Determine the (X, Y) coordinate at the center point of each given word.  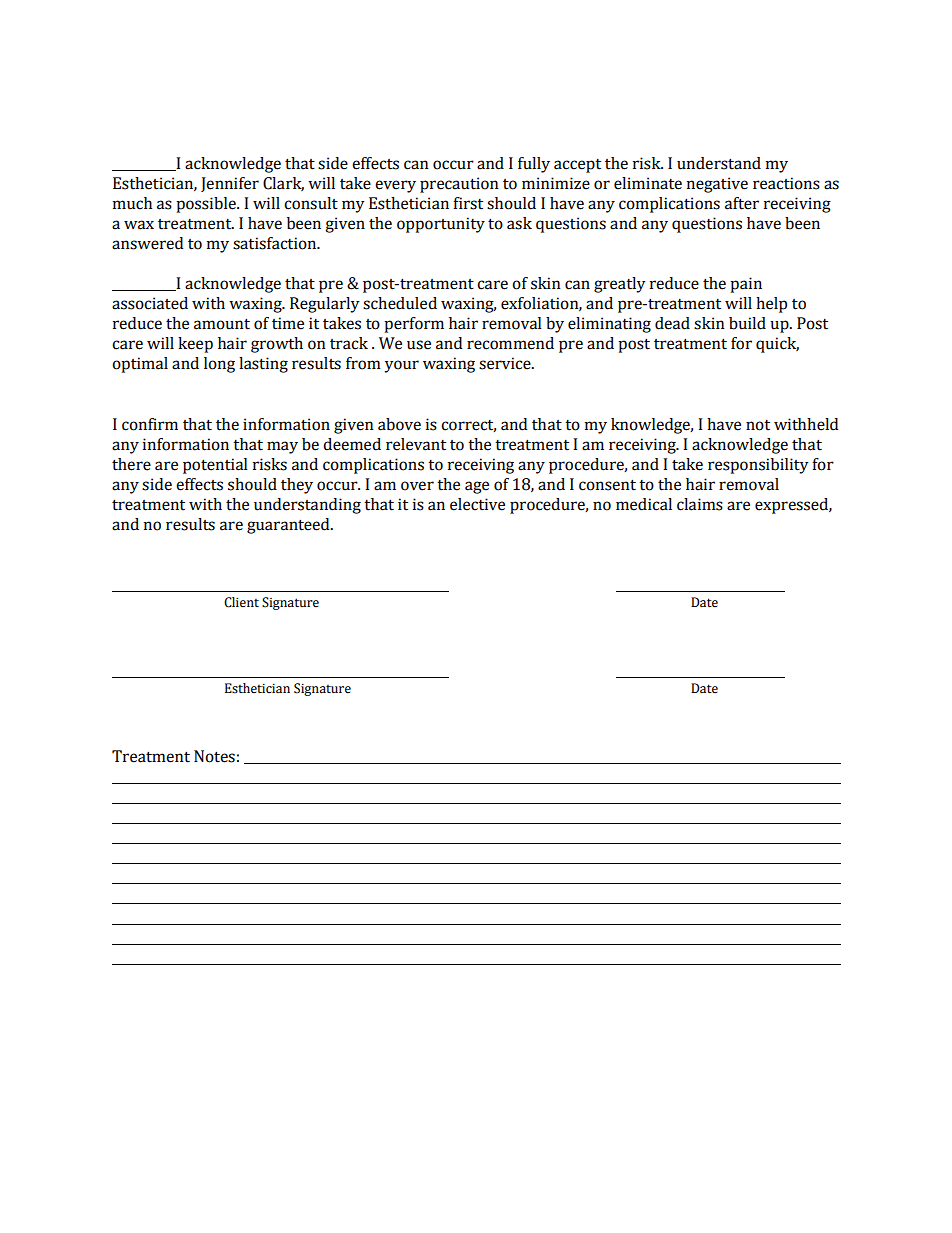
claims (700, 504)
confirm (150, 424)
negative (717, 185)
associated (150, 303)
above (399, 424)
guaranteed (289, 526)
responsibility (758, 466)
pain (746, 285)
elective (477, 504)
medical (644, 504)
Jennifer (230, 184)
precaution (459, 185)
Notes (214, 756)
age (477, 487)
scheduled (400, 303)
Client (241, 602)
